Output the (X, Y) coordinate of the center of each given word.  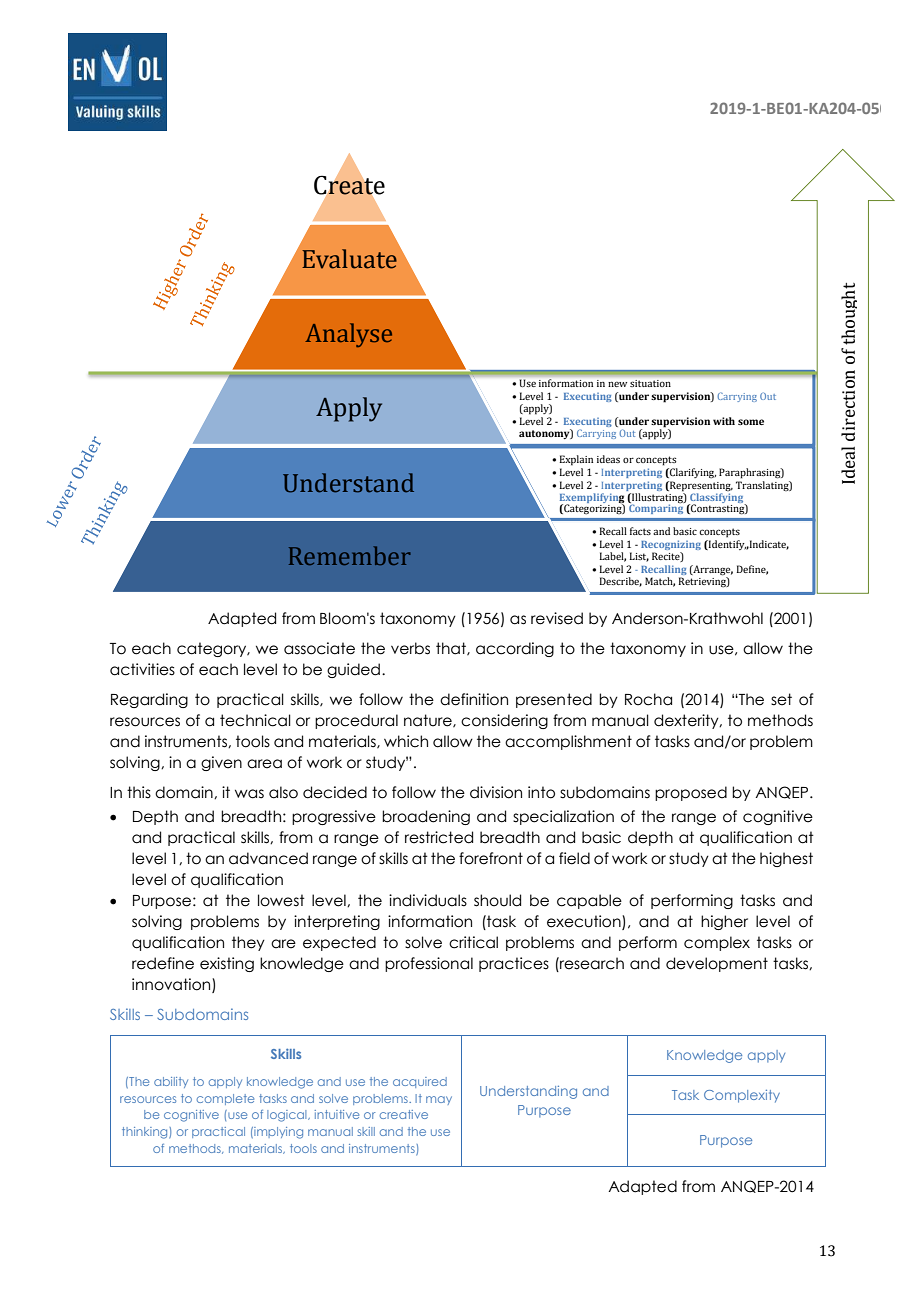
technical (255, 720)
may (439, 1100)
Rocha (648, 699)
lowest (281, 900)
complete (225, 1099)
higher (724, 922)
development (717, 964)
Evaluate (349, 259)
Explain (576, 460)
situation (650, 383)
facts (640, 531)
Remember (350, 555)
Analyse (348, 335)
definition (474, 699)
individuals (428, 900)
